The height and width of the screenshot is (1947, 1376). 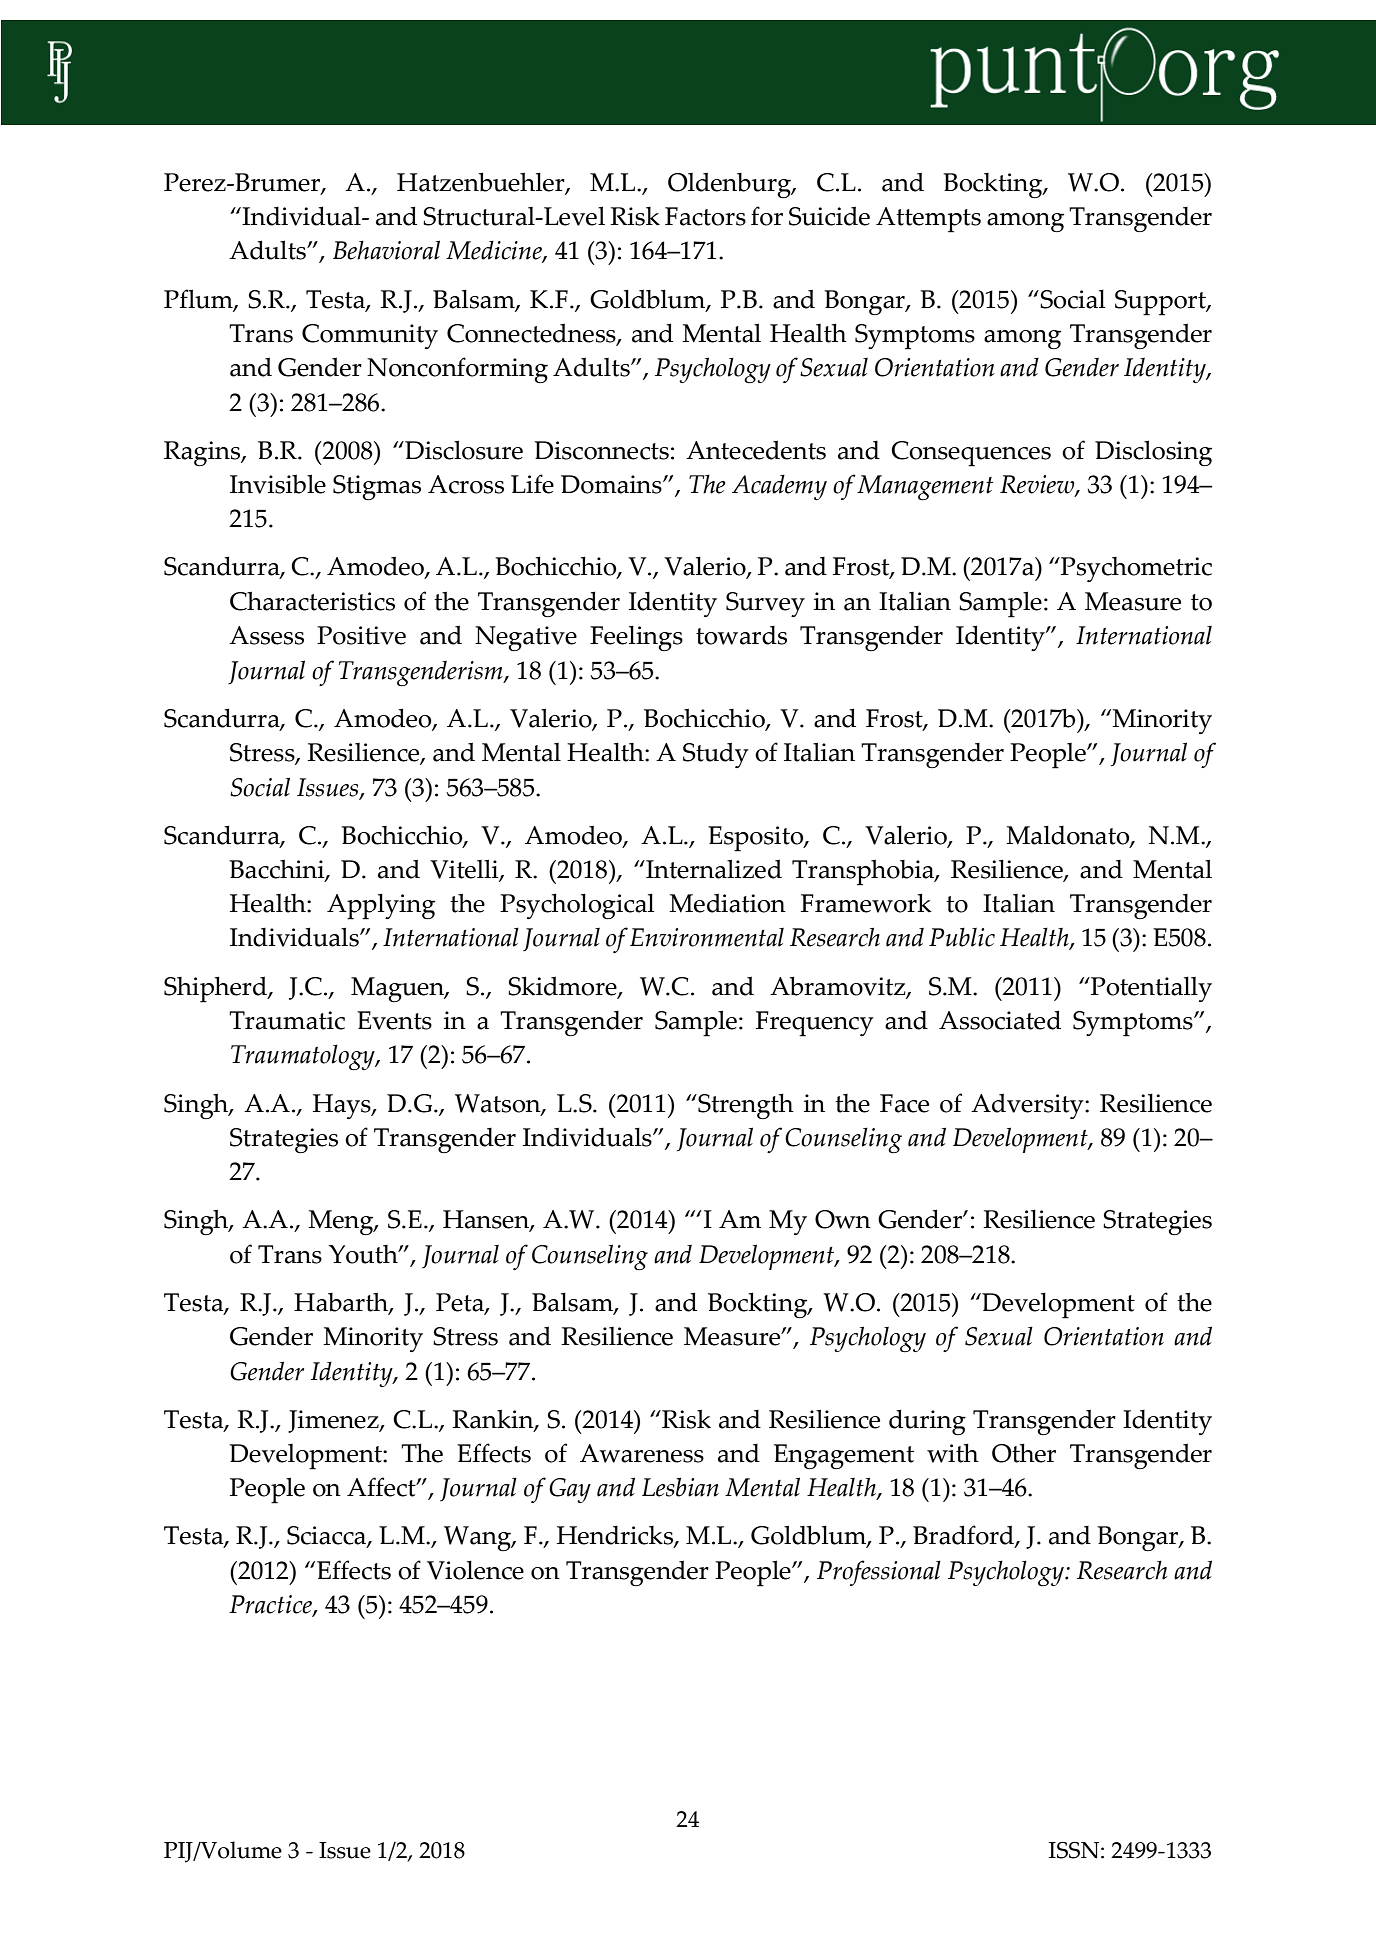 I want to click on Strength, so click(x=745, y=1106).
